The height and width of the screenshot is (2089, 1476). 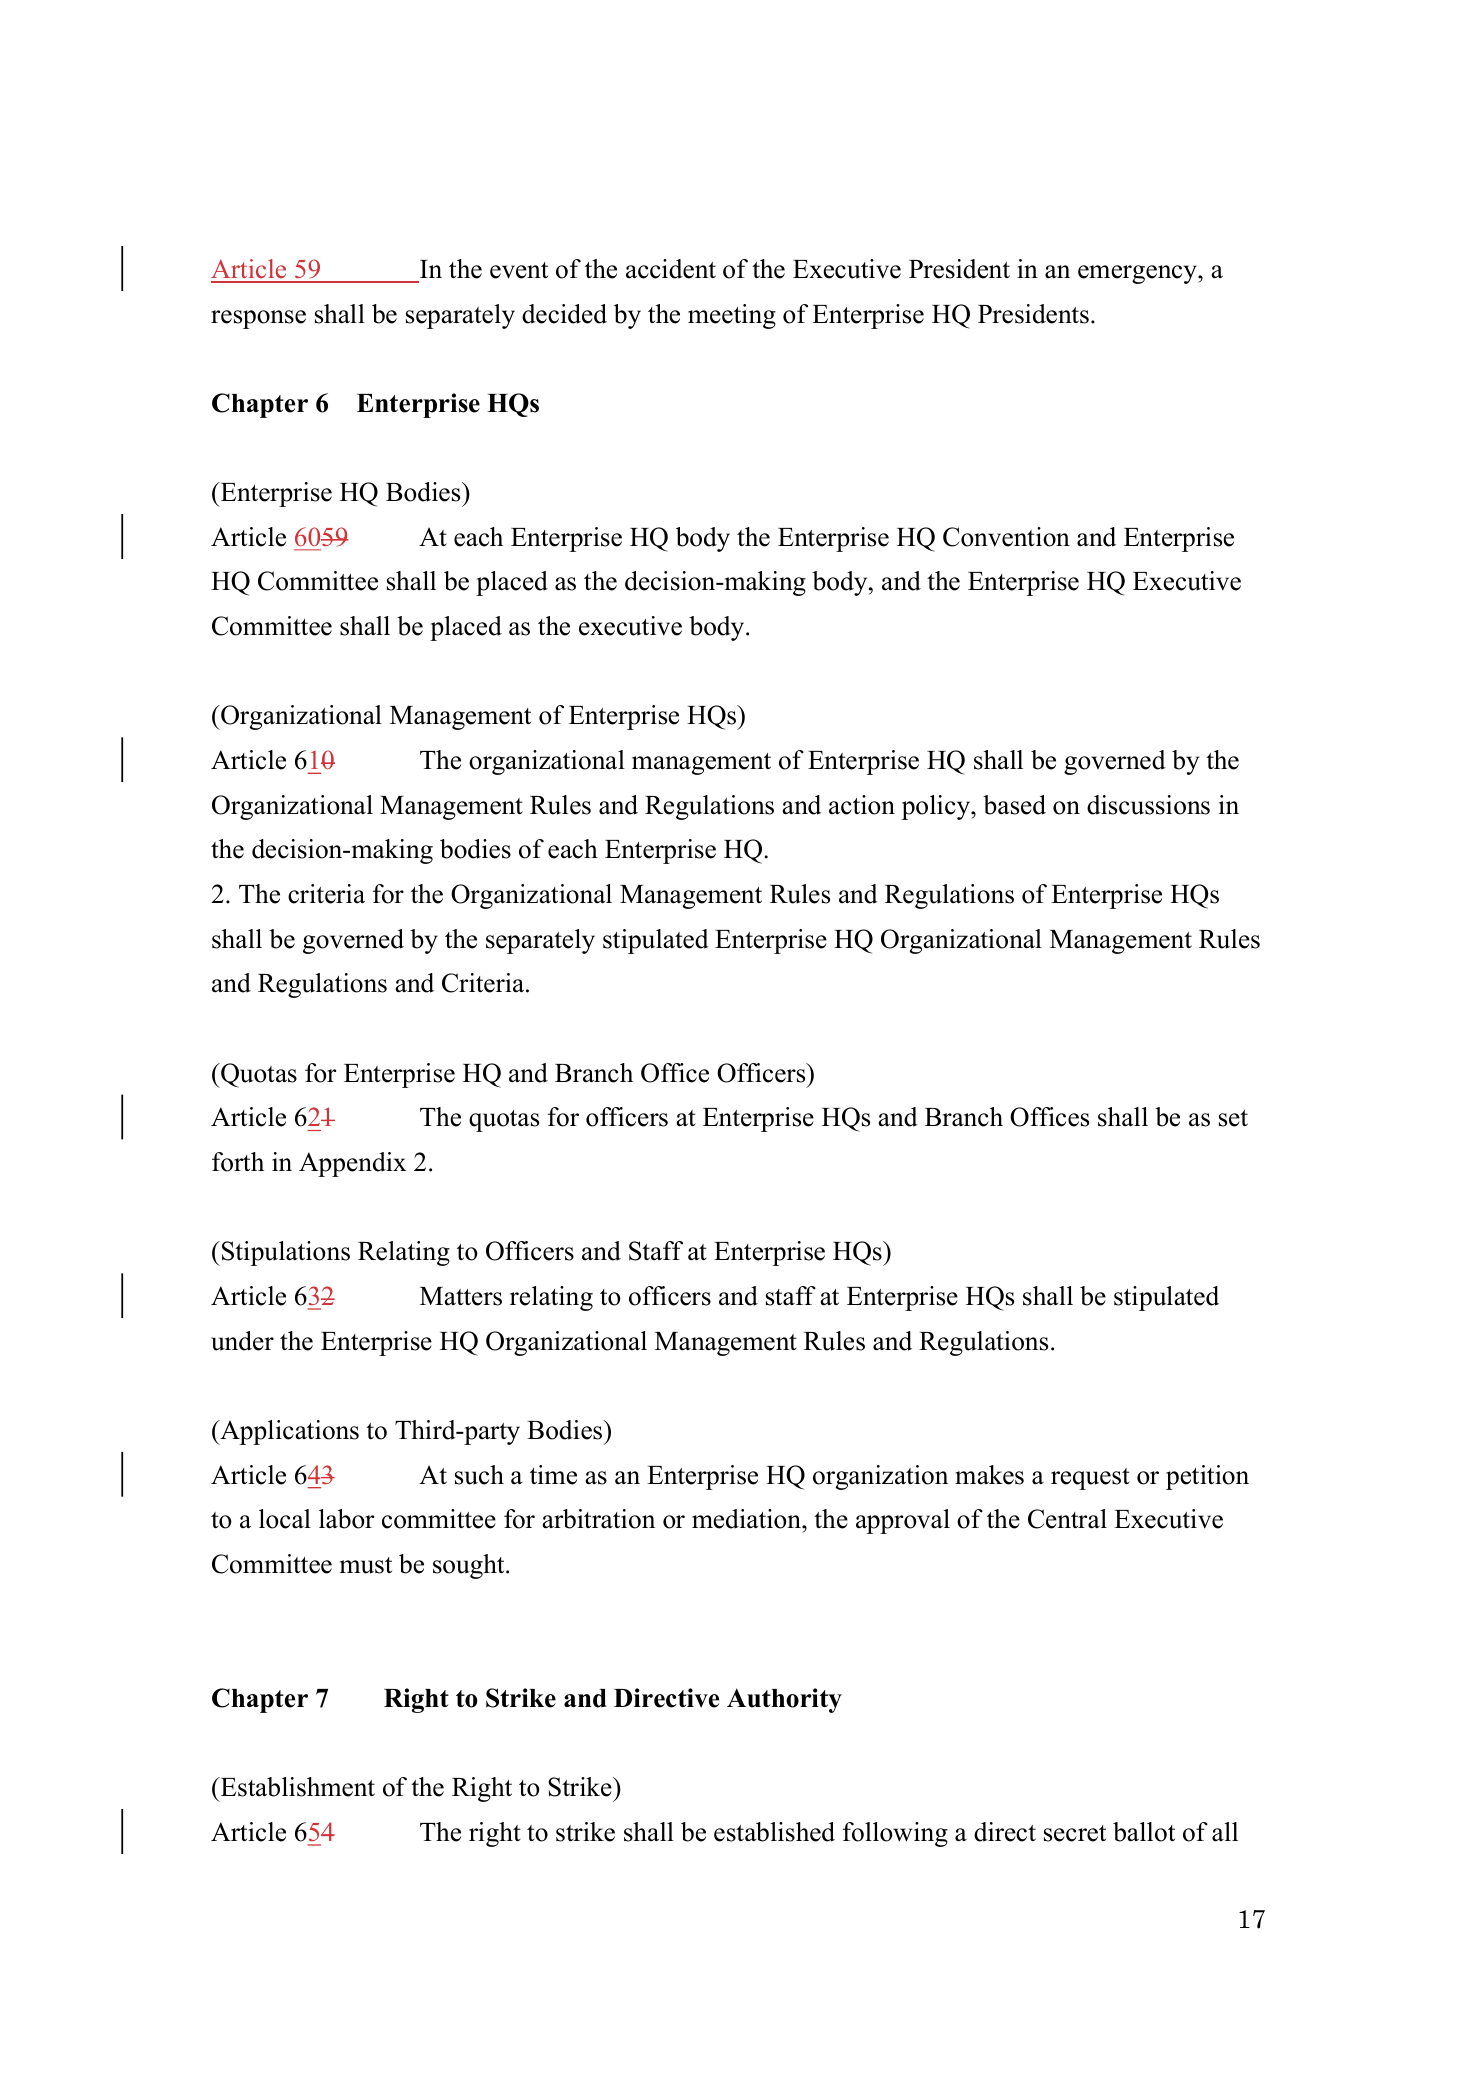 What do you see at coordinates (258, 319) in the screenshot?
I see `response` at bounding box center [258, 319].
